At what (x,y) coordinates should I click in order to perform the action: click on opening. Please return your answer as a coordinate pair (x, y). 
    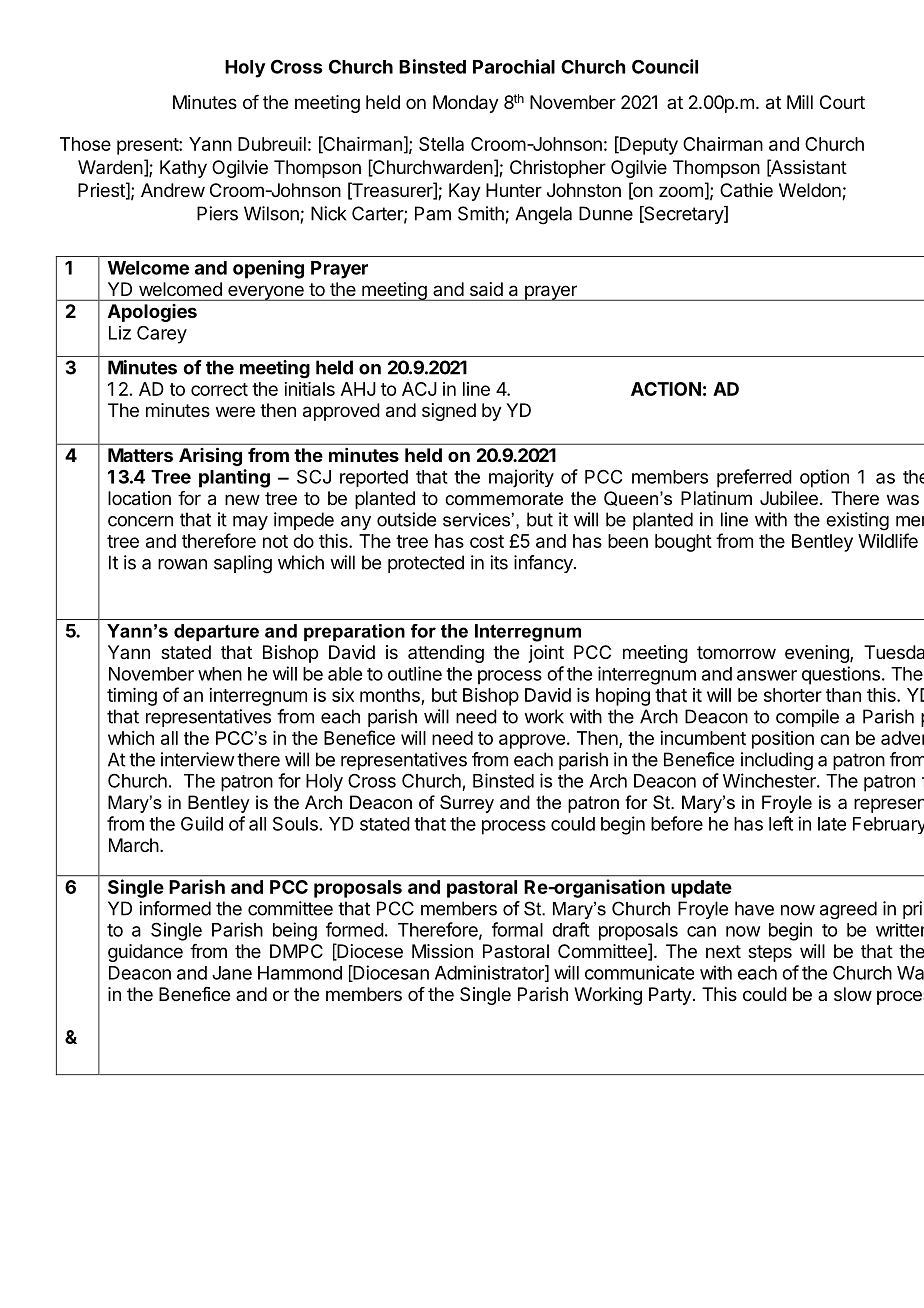
    Looking at the image, I should click on (268, 269).
